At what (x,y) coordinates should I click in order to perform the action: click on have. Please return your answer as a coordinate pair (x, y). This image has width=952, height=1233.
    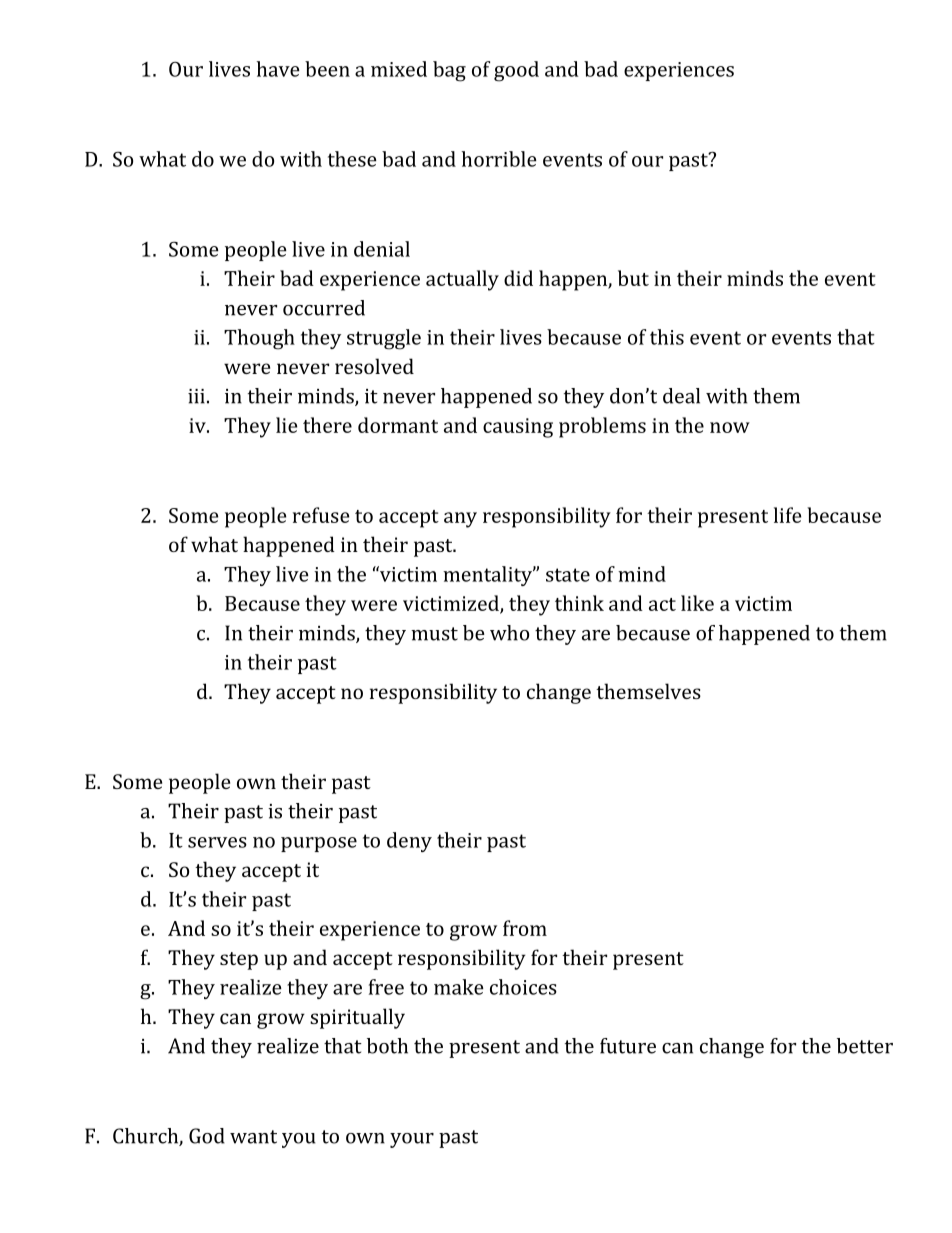
    Looking at the image, I should click on (278, 69).
